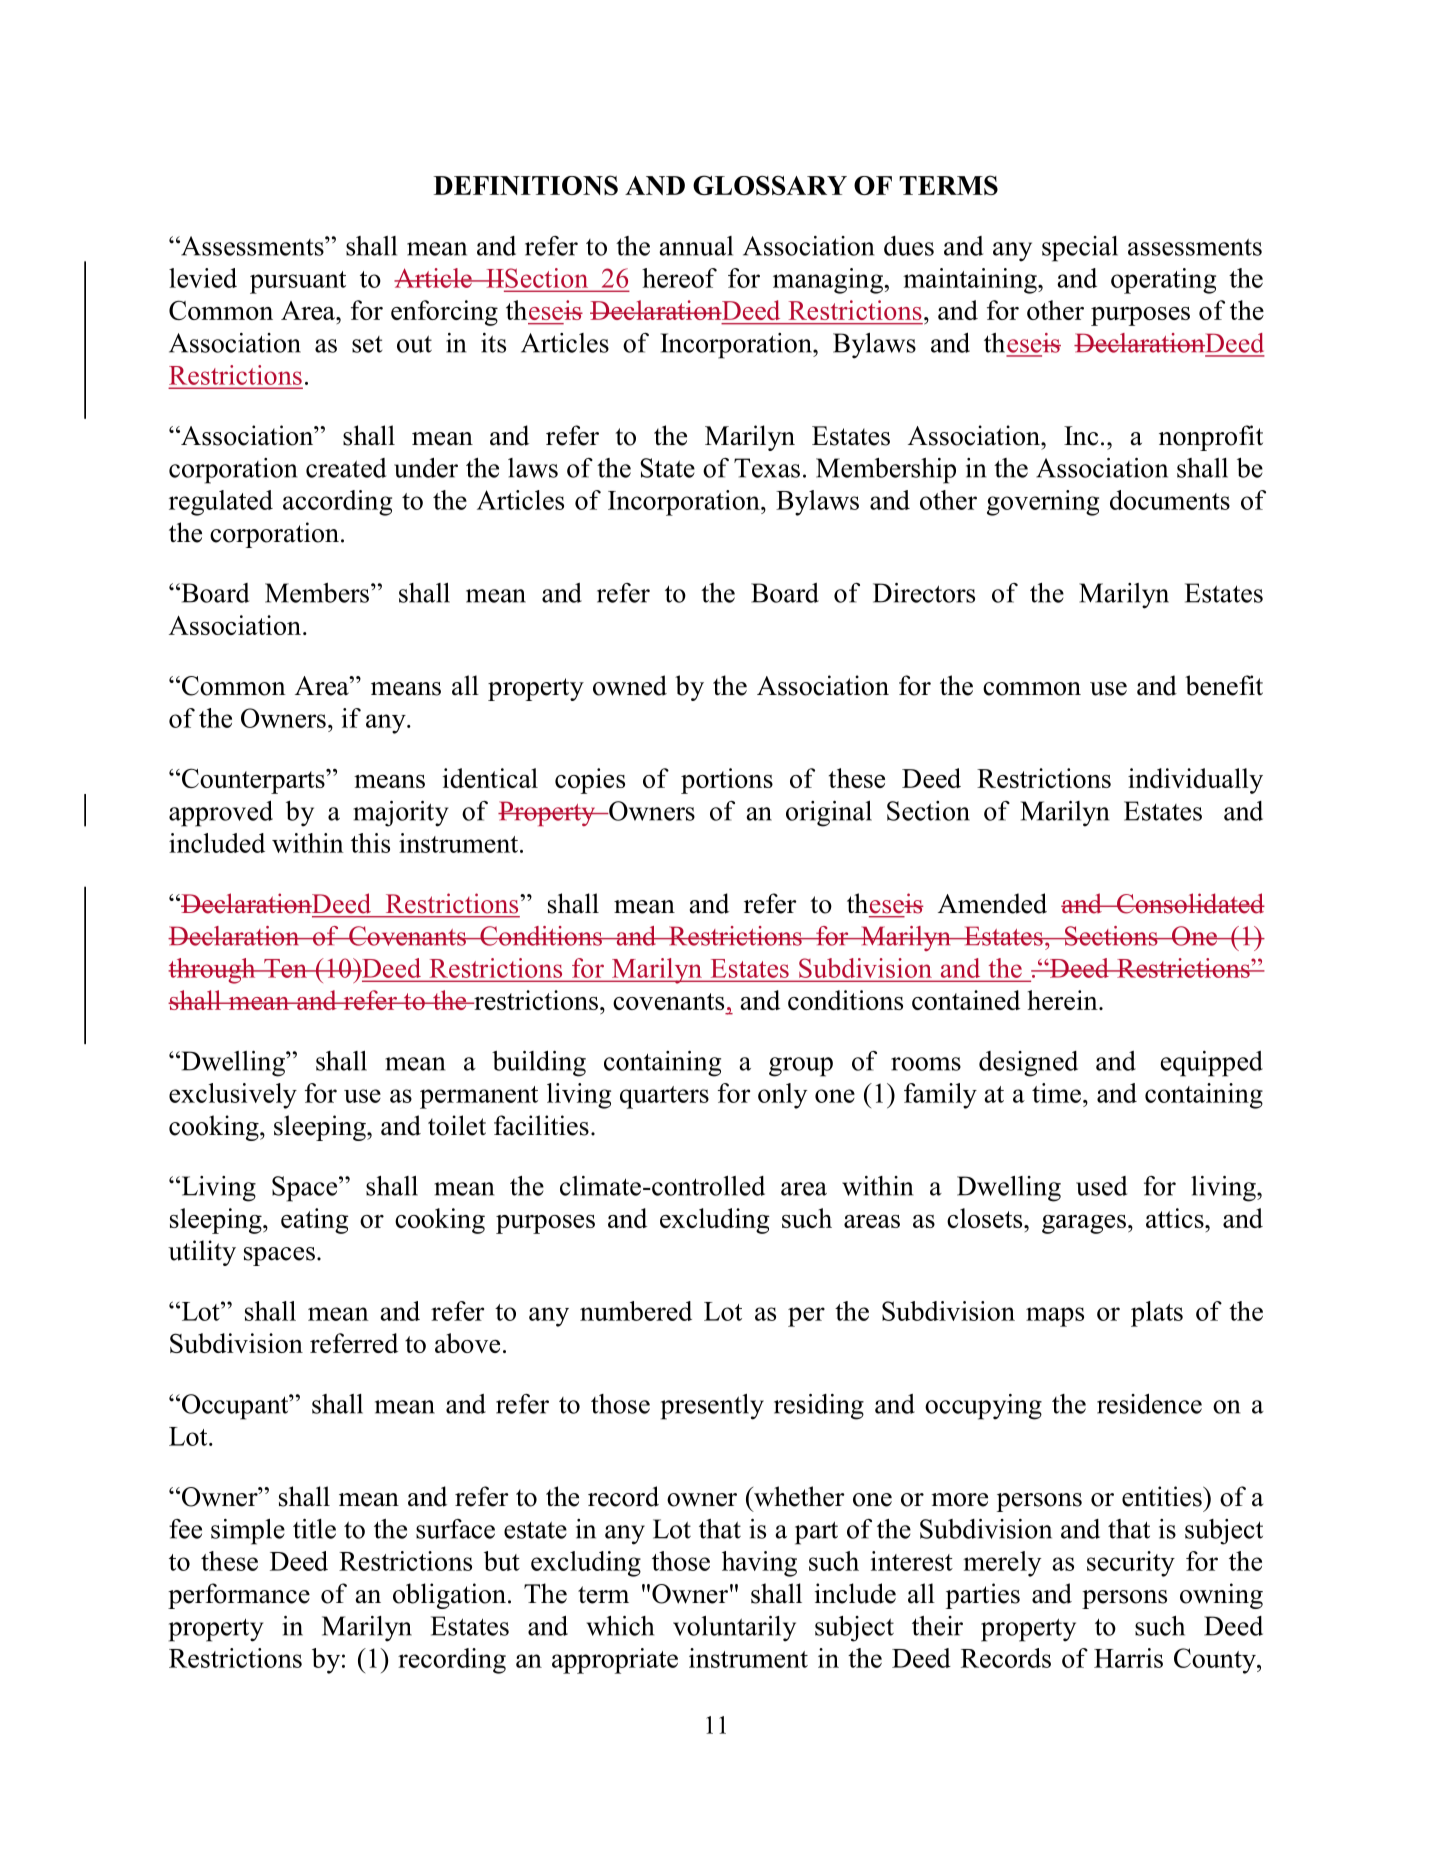 The width and height of the screenshot is (1433, 1855). What do you see at coordinates (298, 282) in the screenshot?
I see `pursuant` at bounding box center [298, 282].
